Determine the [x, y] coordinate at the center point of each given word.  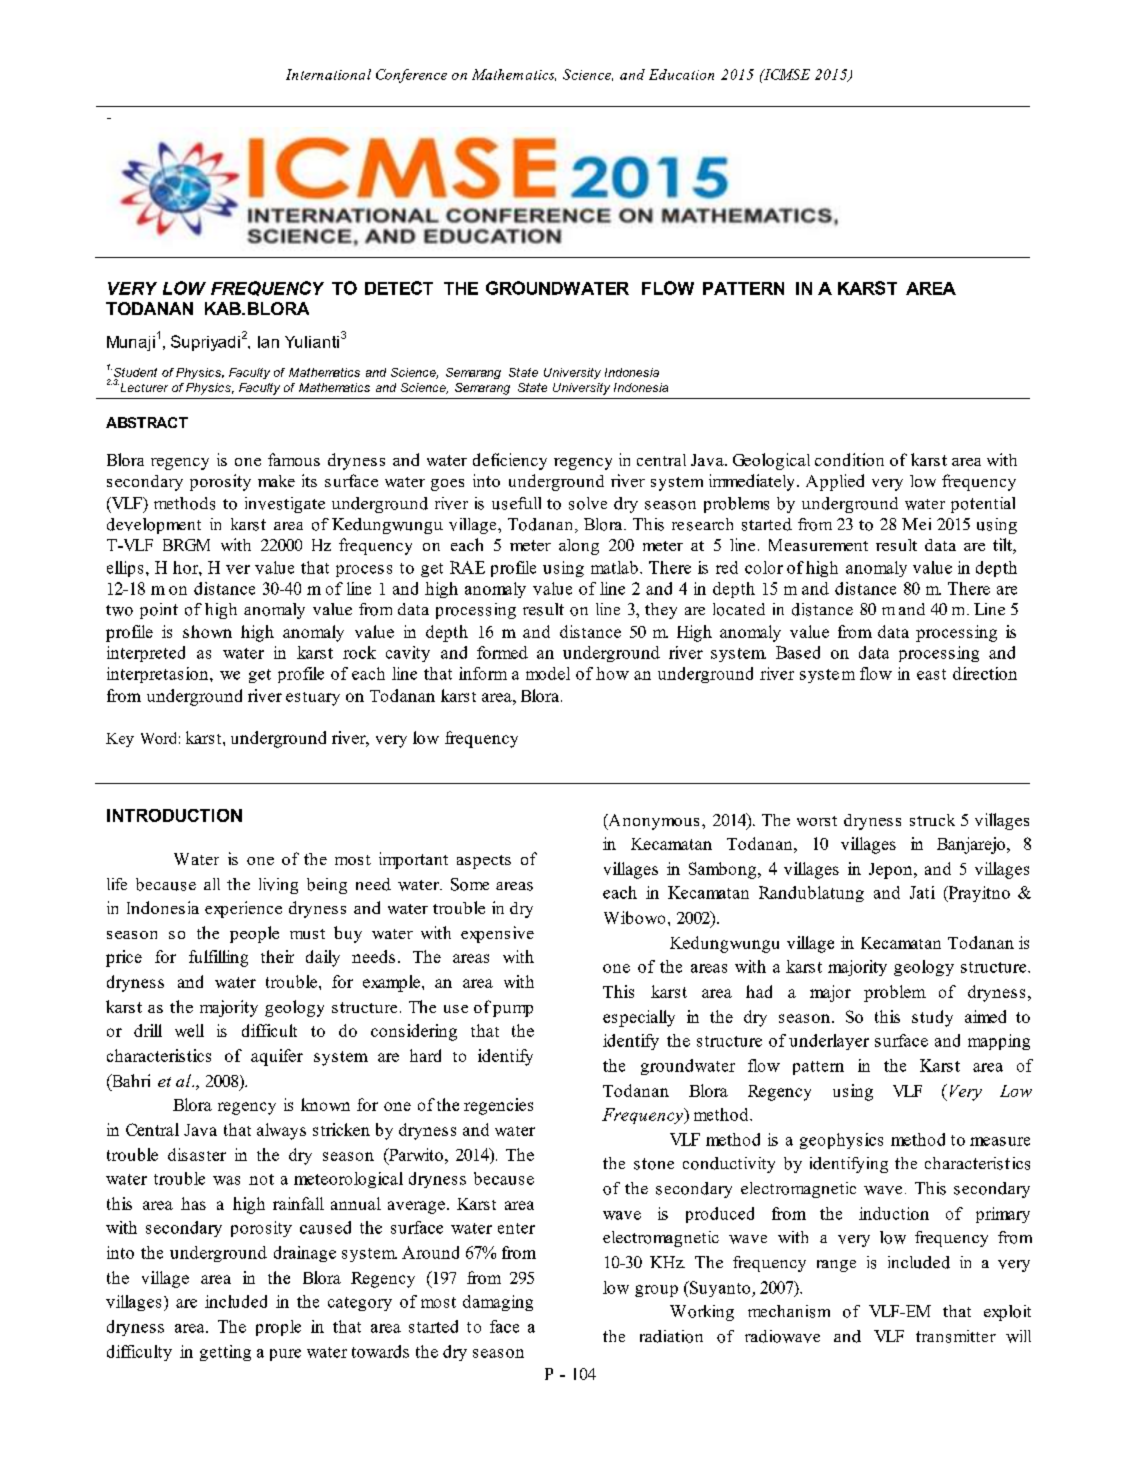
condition [849, 459]
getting [225, 1353]
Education [681, 74]
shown [207, 631]
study [932, 1018]
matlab [614, 567]
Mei [916, 524]
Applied [835, 482]
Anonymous [652, 822]
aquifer [277, 1057]
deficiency [510, 461]
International [328, 74]
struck [932, 820]
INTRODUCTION [174, 815]
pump [513, 1011]
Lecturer [143, 387]
